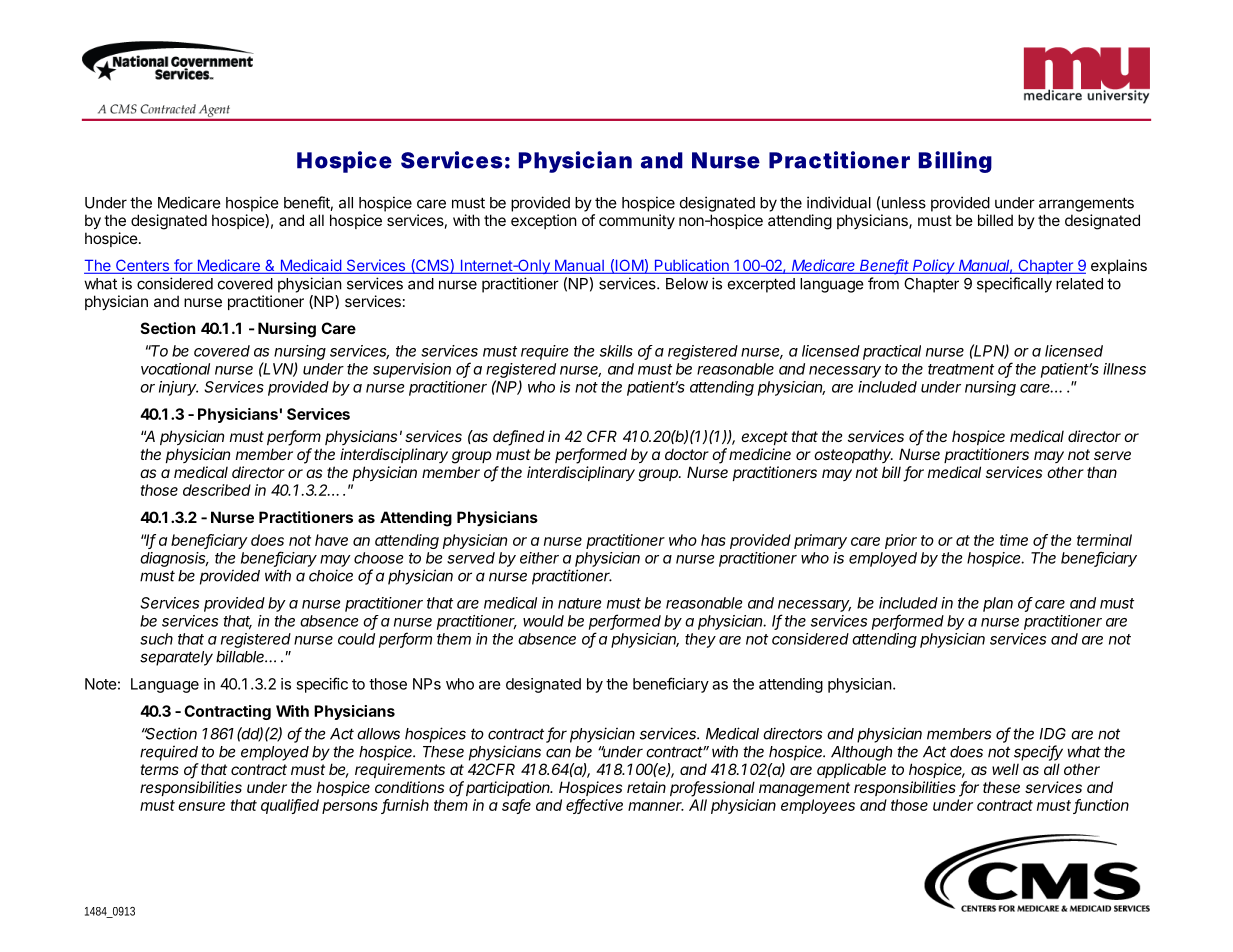 The height and width of the screenshot is (952, 1233). What do you see at coordinates (310, 266) in the screenshot?
I see `Medicaid` at bounding box center [310, 266].
